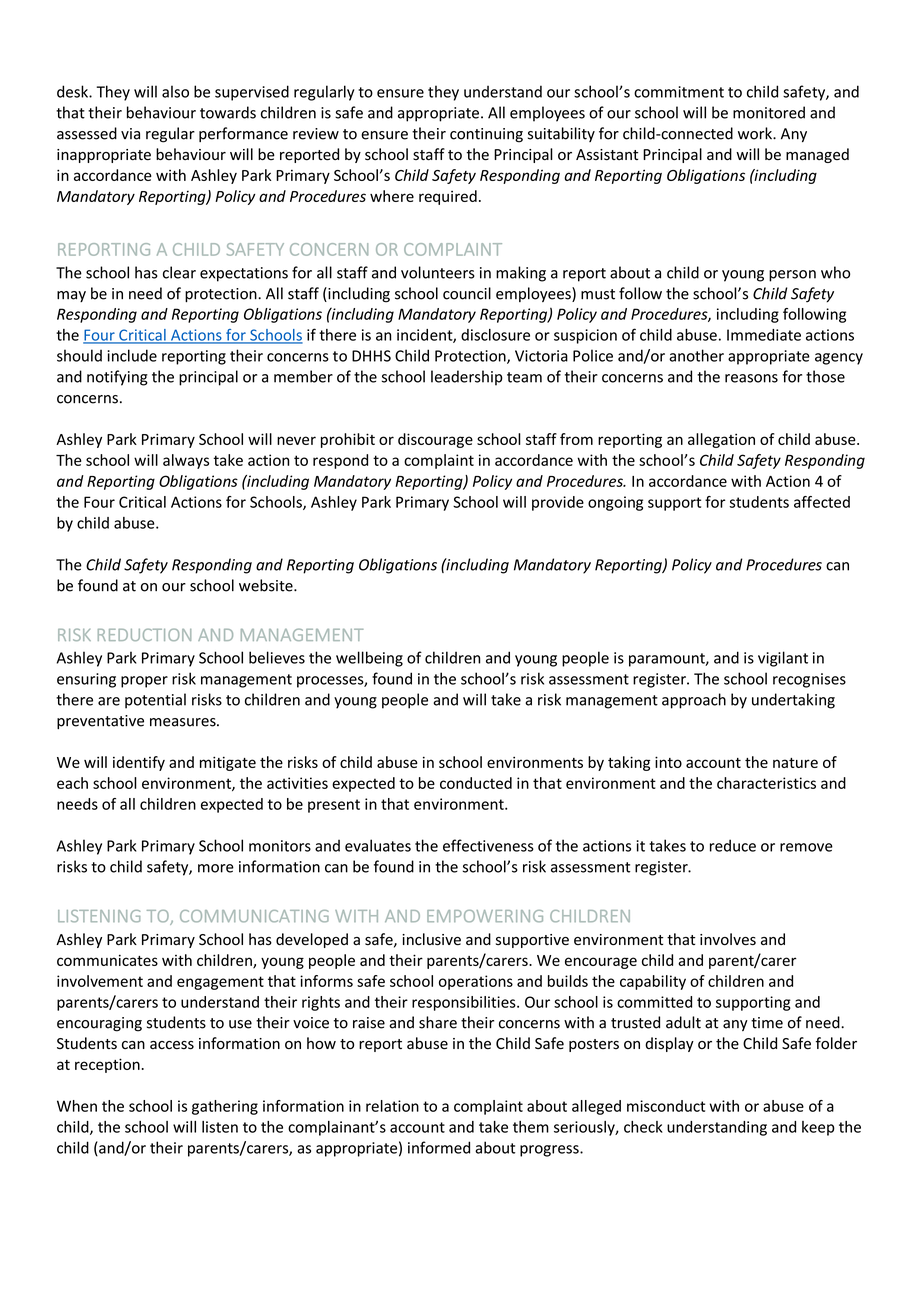 The image size is (924, 1308). What do you see at coordinates (369, 659) in the page?
I see `wellbeing` at bounding box center [369, 659].
